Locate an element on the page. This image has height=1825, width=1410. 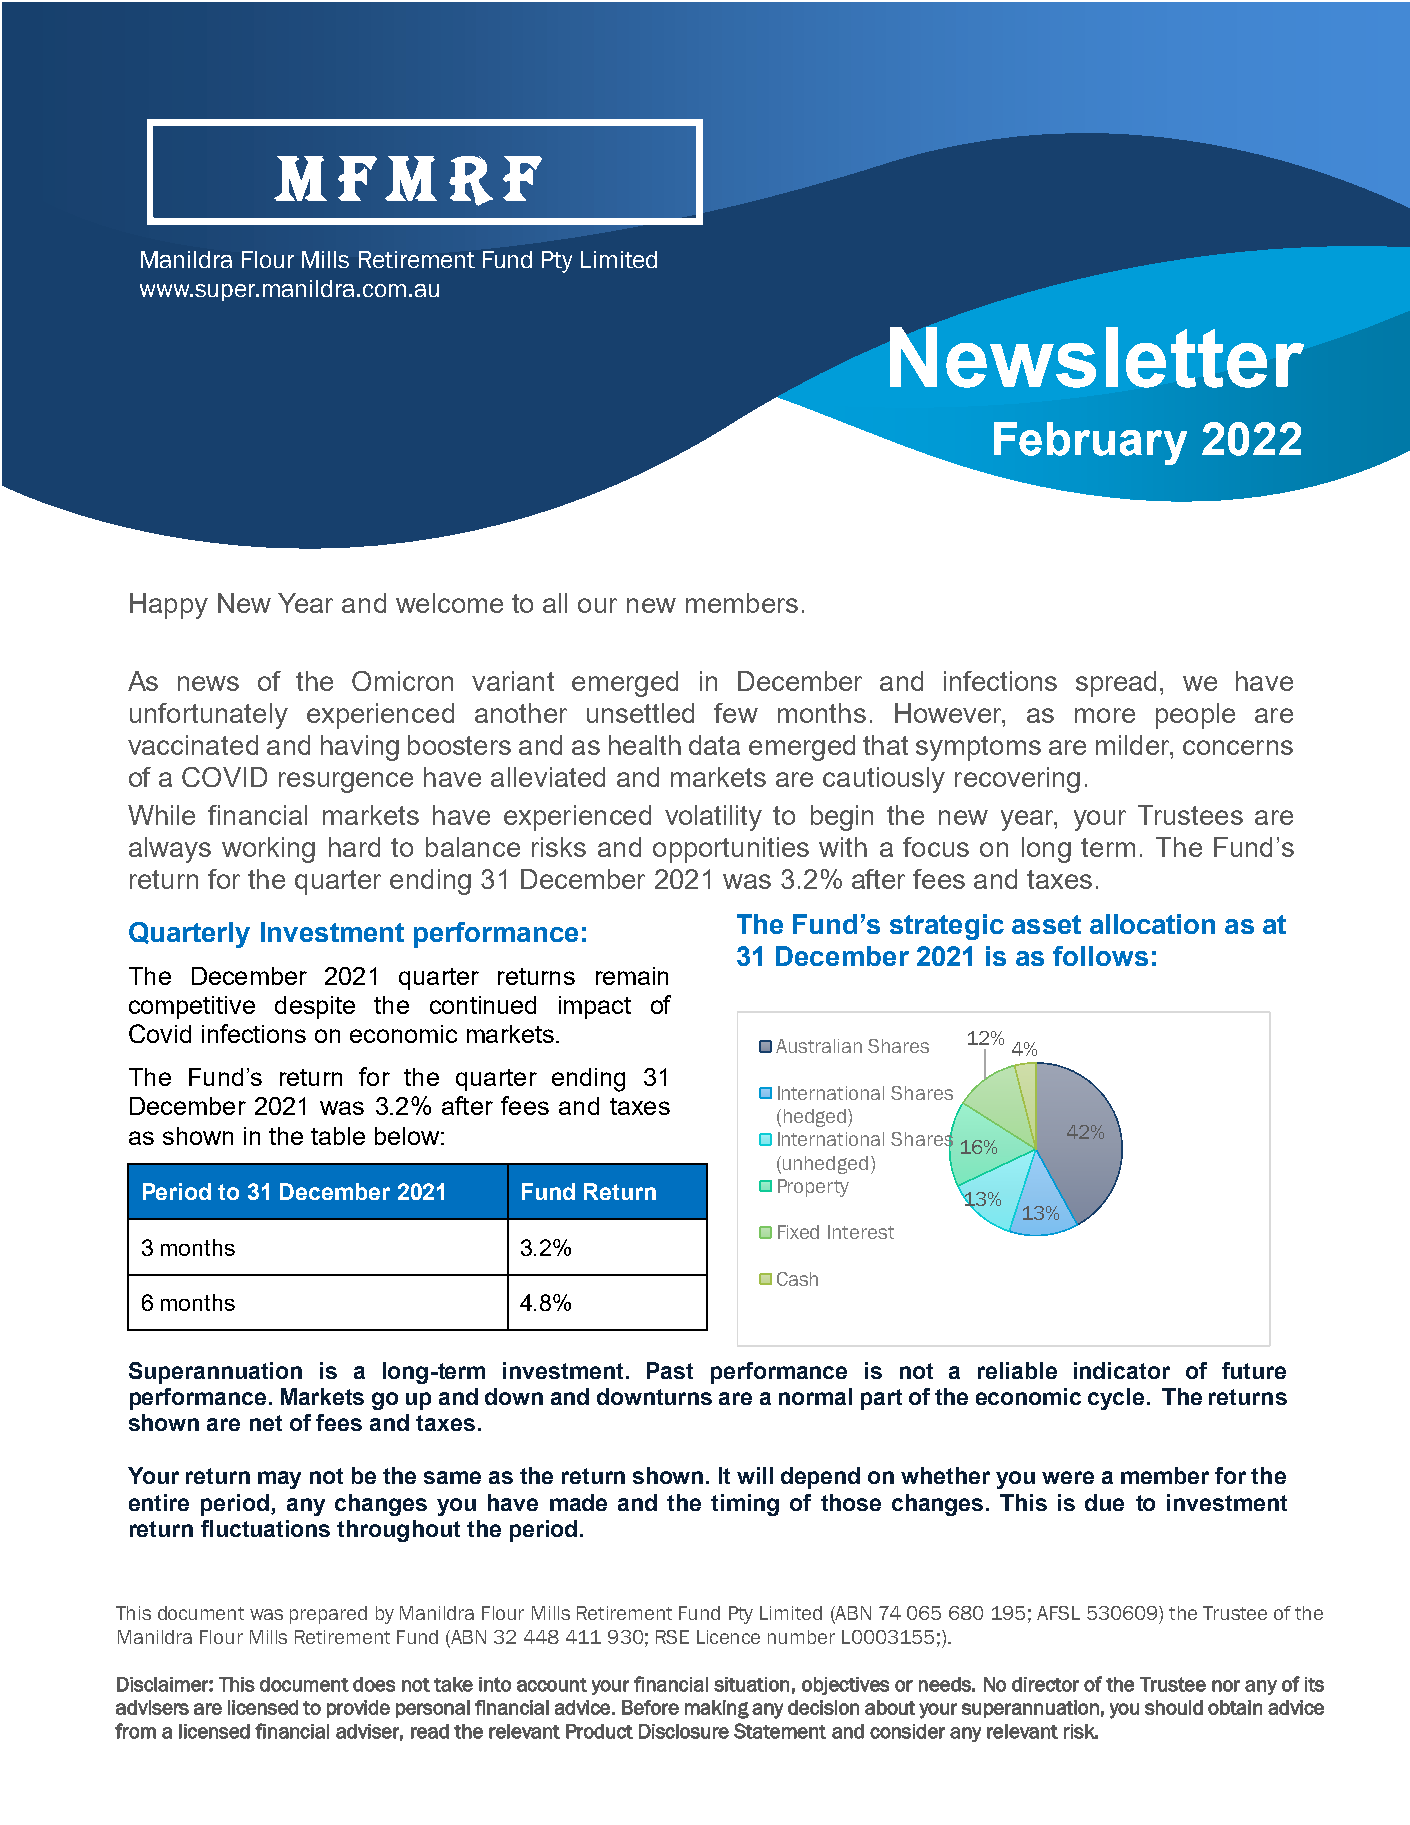
resurgence is located at coordinates (346, 782).
